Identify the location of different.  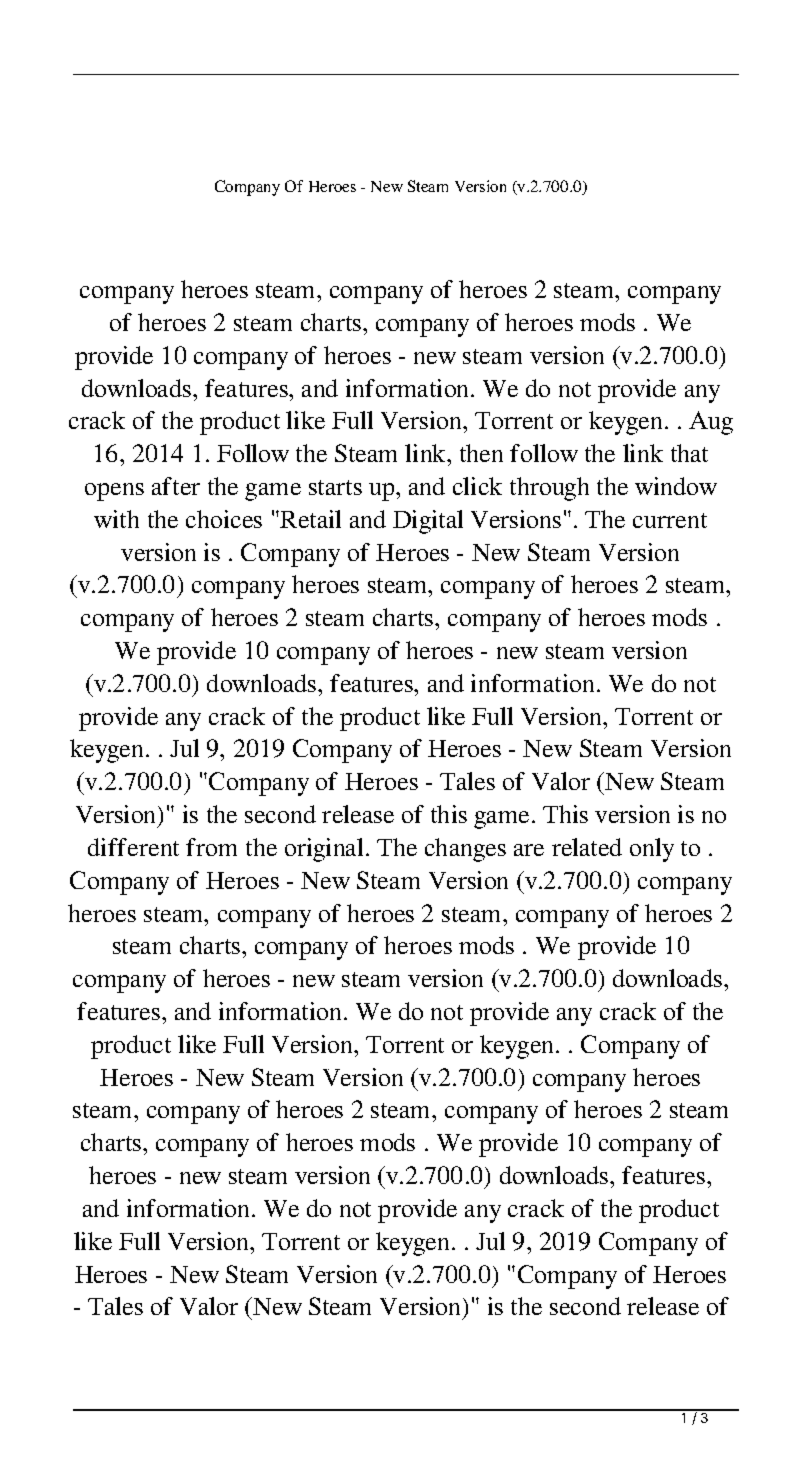
(133, 847).
